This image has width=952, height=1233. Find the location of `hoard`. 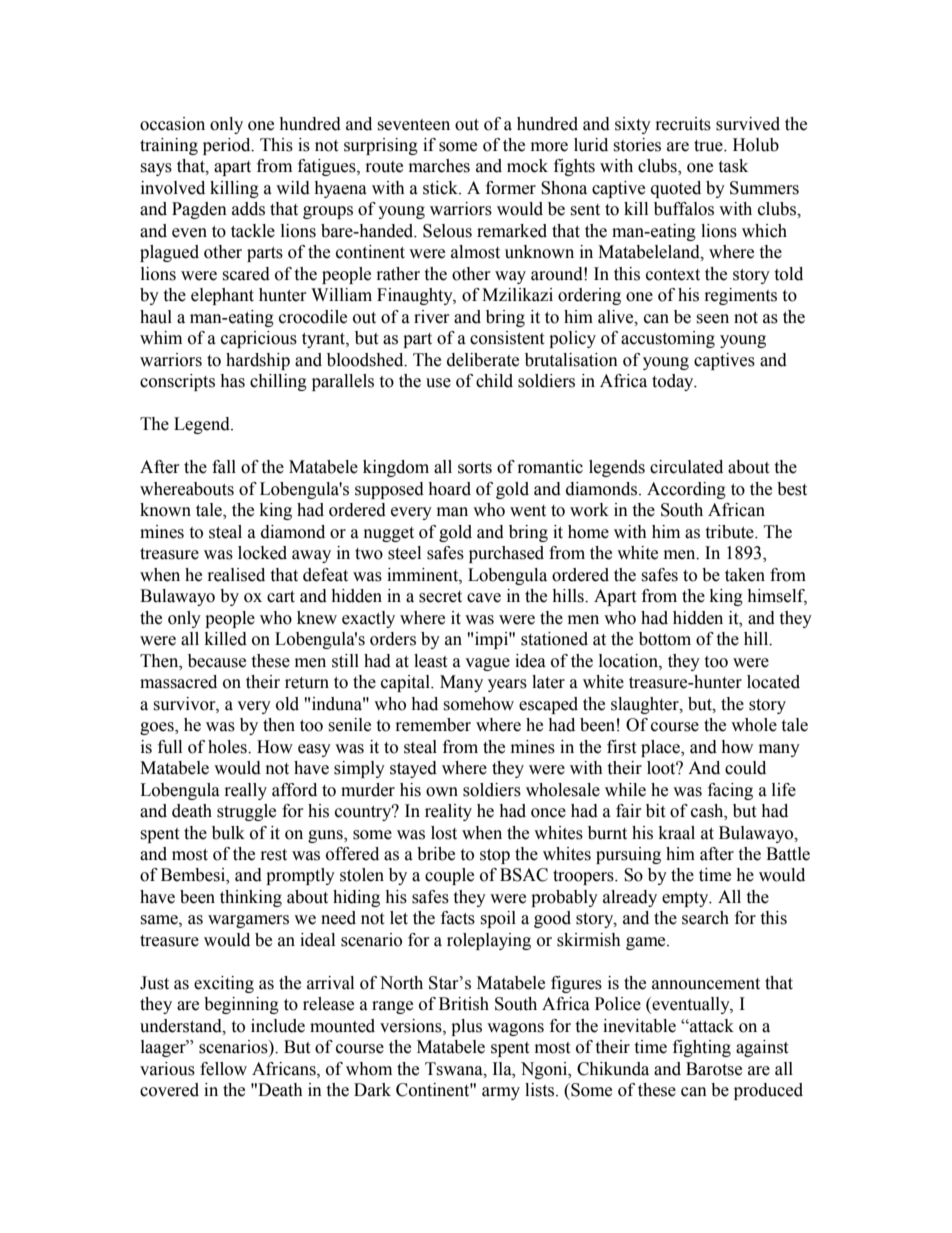

hoard is located at coordinates (449, 489).
